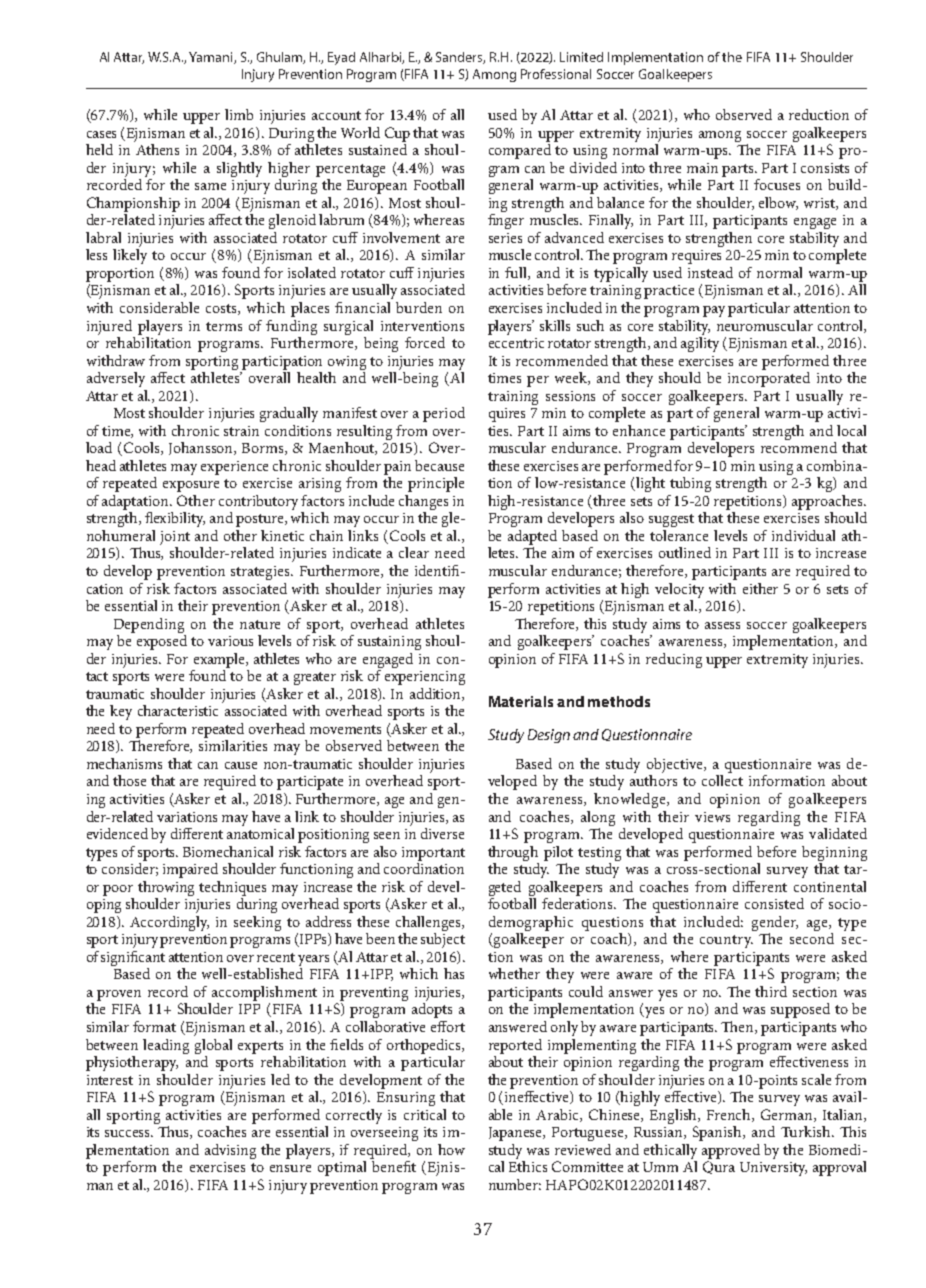 Image resolution: width=926 pixels, height=1288 pixels. What do you see at coordinates (191, 486) in the screenshot?
I see `exposure` at bounding box center [191, 486].
